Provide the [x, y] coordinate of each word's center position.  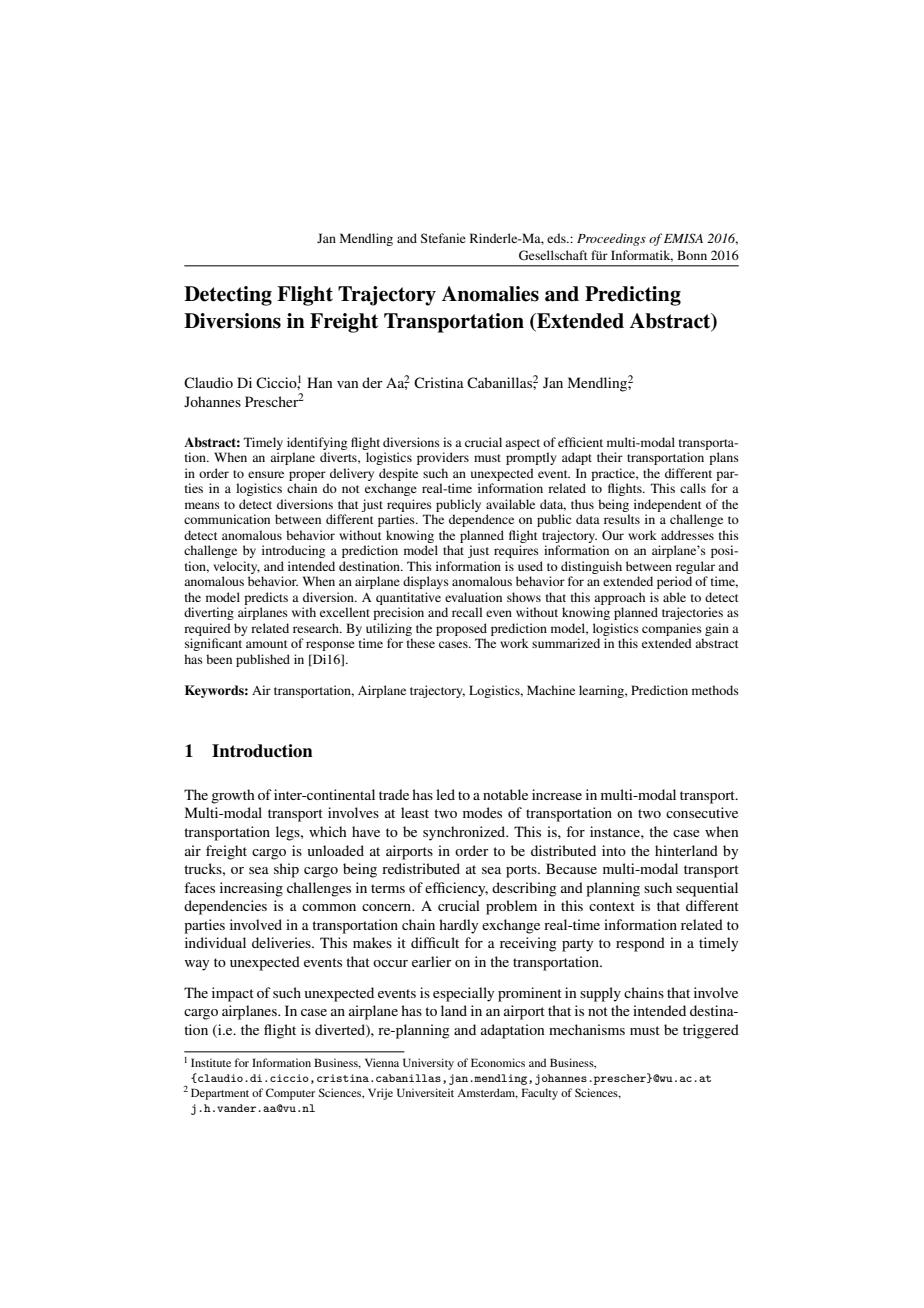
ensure [266, 474]
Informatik [642, 256]
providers [443, 458]
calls [693, 488]
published [263, 660]
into [614, 850]
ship [286, 870]
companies [672, 629]
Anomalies [490, 294]
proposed [461, 629]
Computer [290, 1094]
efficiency [456, 889]
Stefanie [443, 238]
